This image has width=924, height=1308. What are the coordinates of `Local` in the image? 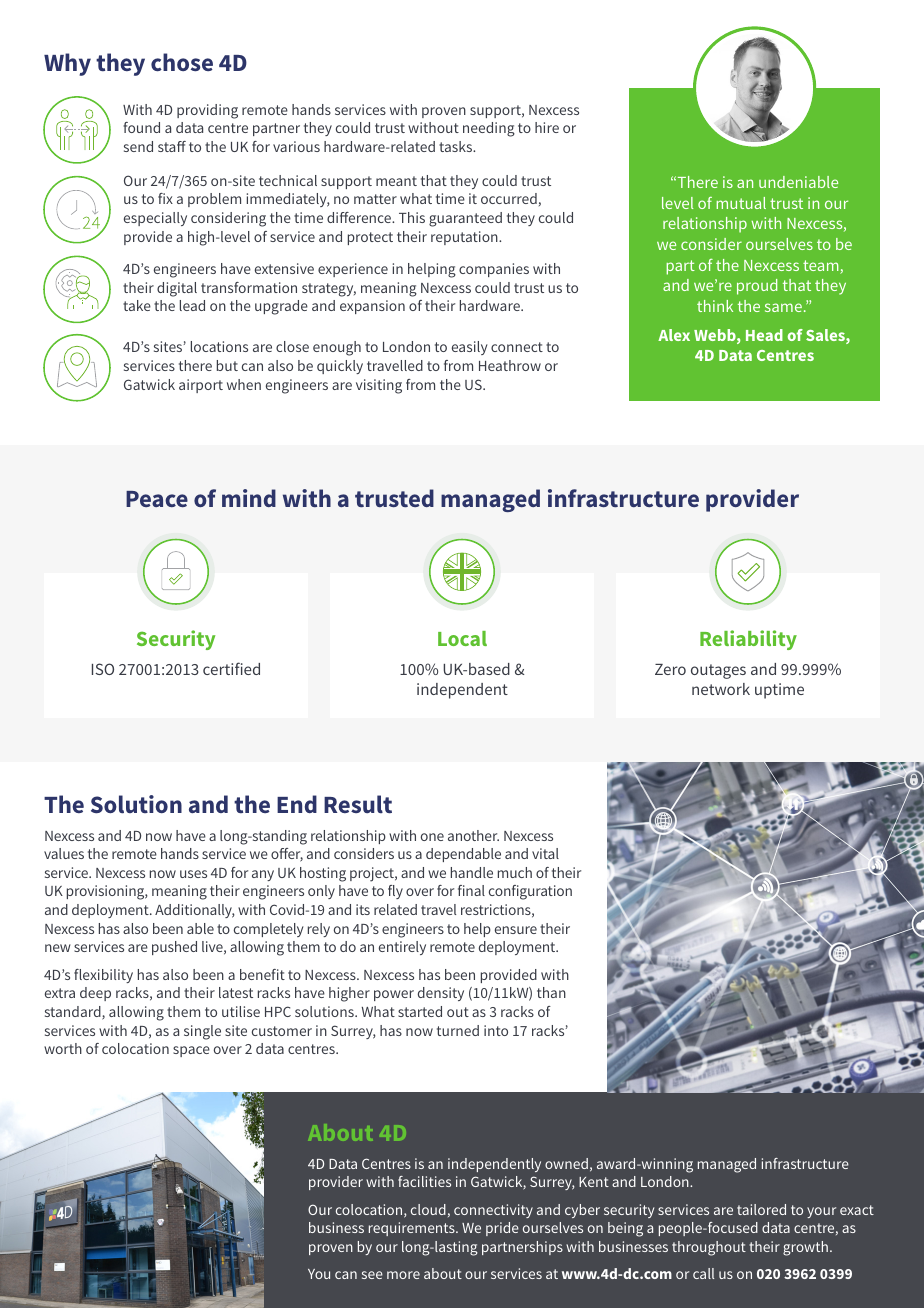 It's located at (462, 638).
